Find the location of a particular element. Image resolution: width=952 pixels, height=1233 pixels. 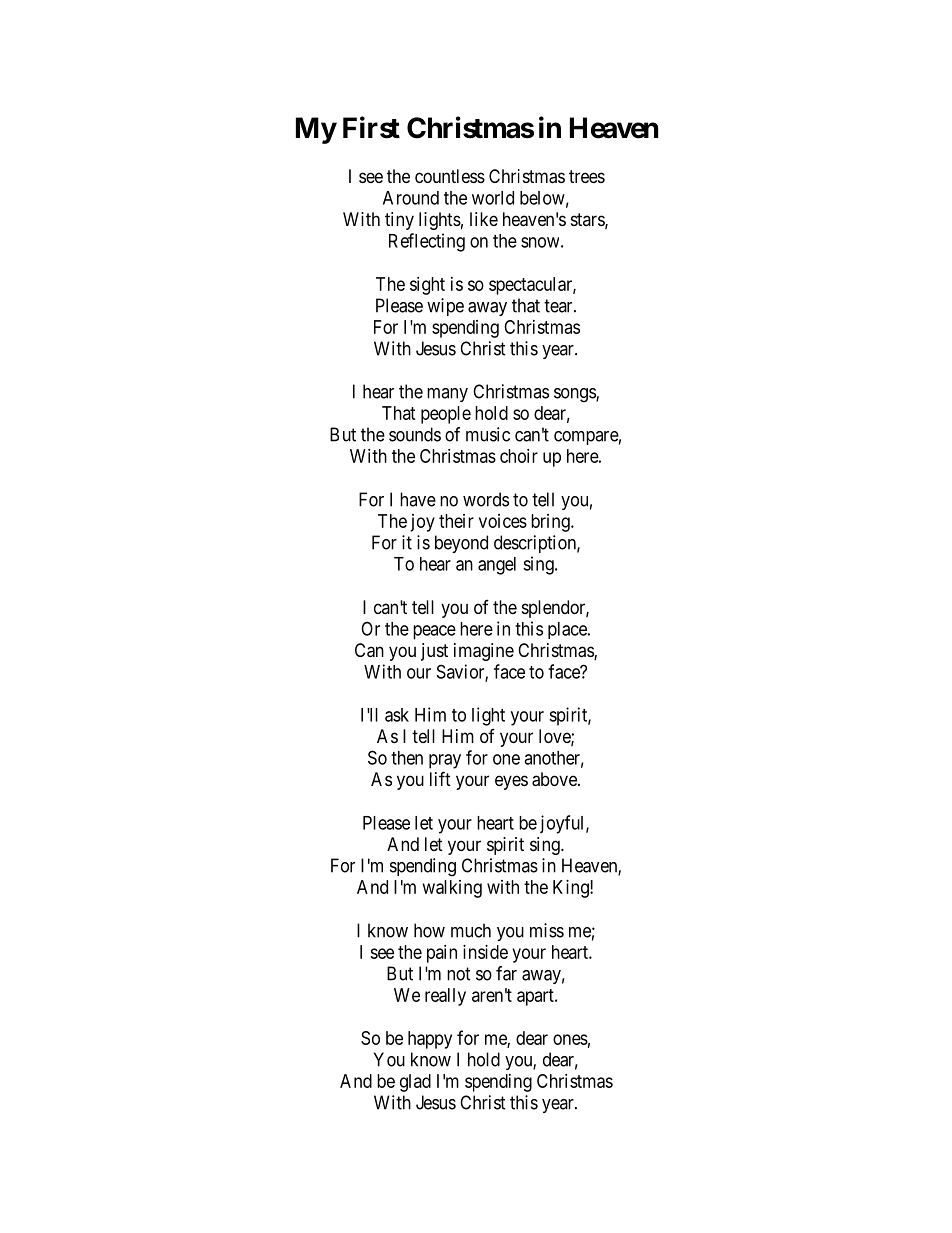

songs is located at coordinates (575, 395).
